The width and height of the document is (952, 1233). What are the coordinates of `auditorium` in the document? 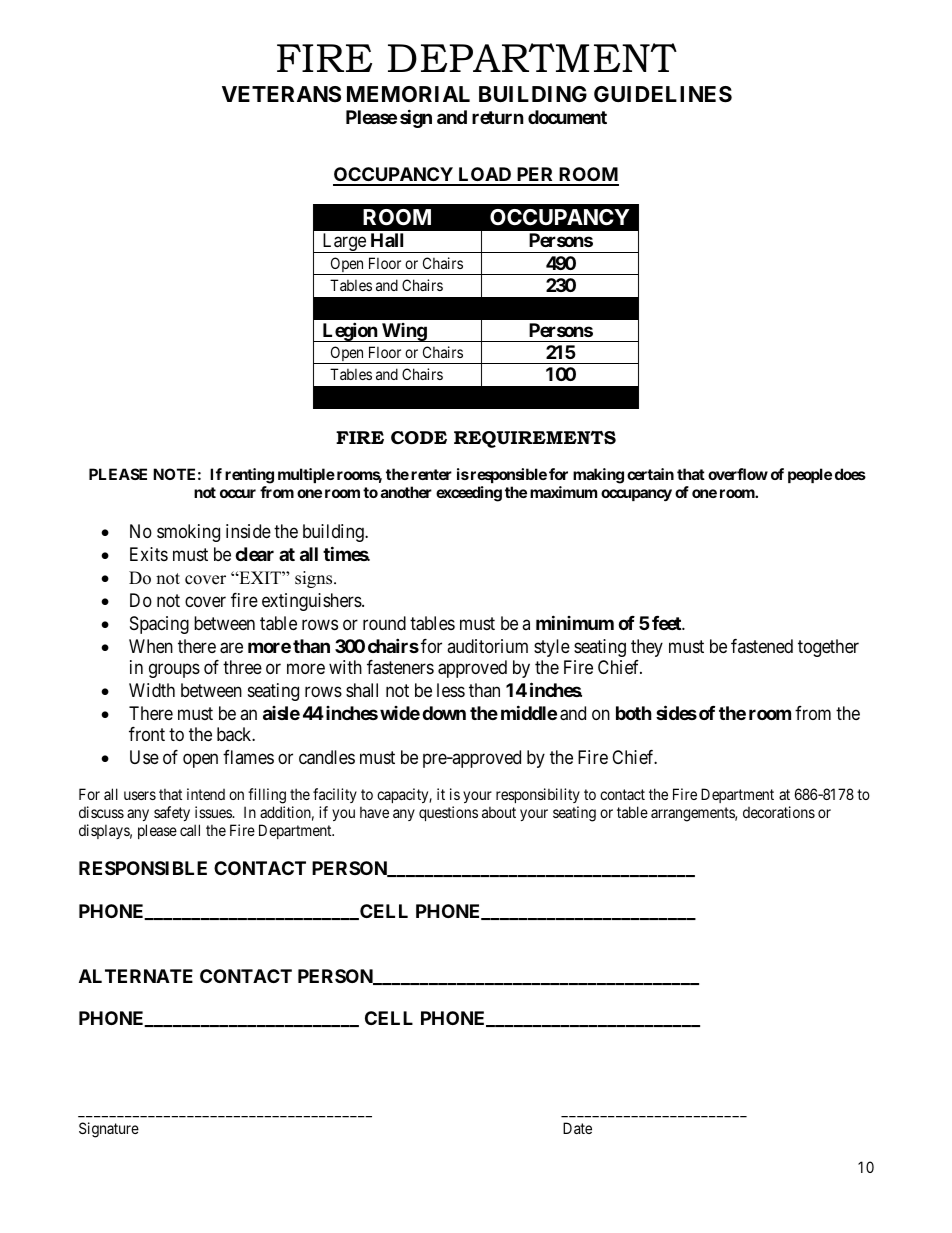 It's located at (487, 646).
